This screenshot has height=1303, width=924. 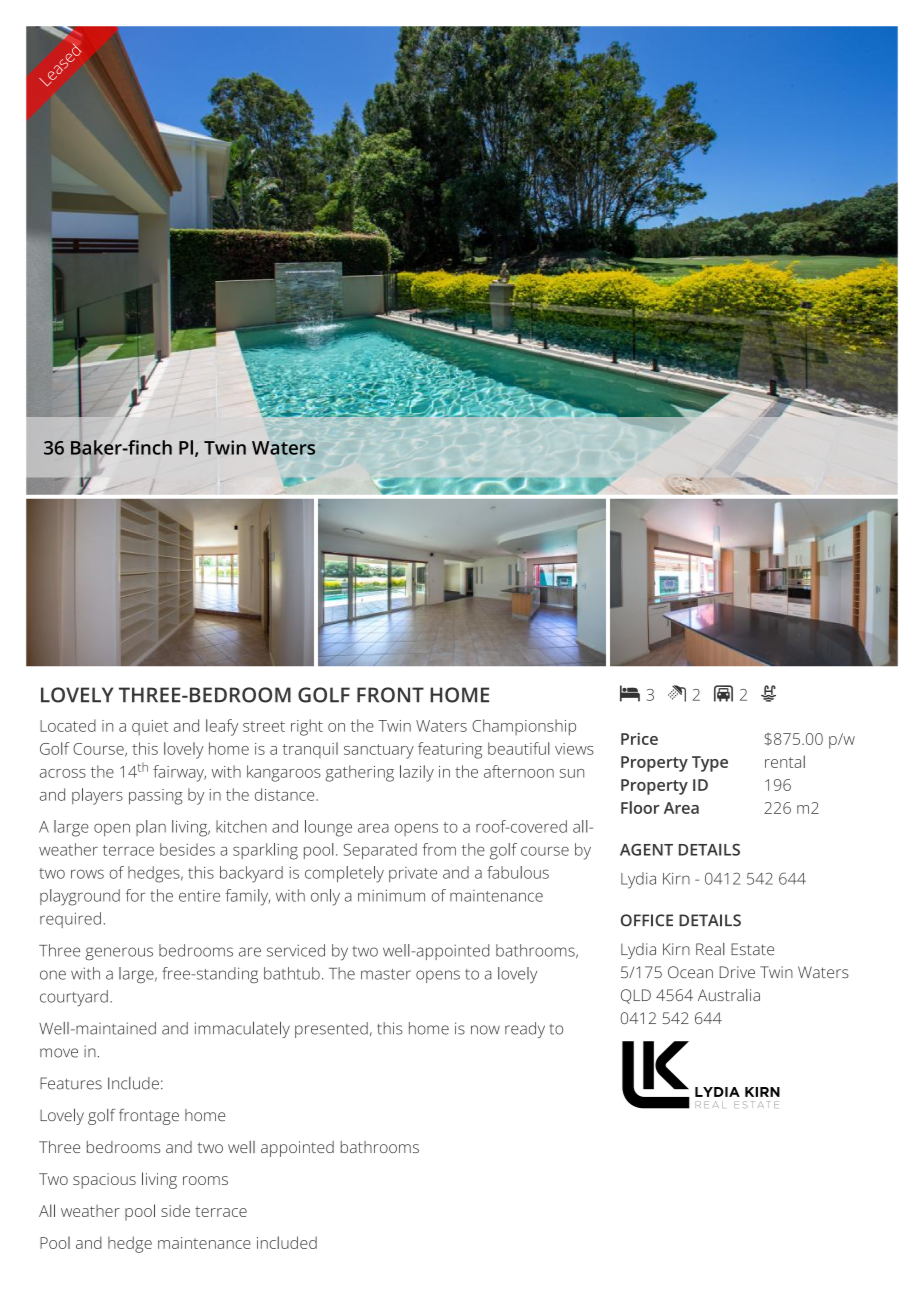 What do you see at coordinates (450, 750) in the screenshot?
I see `featuring` at bounding box center [450, 750].
